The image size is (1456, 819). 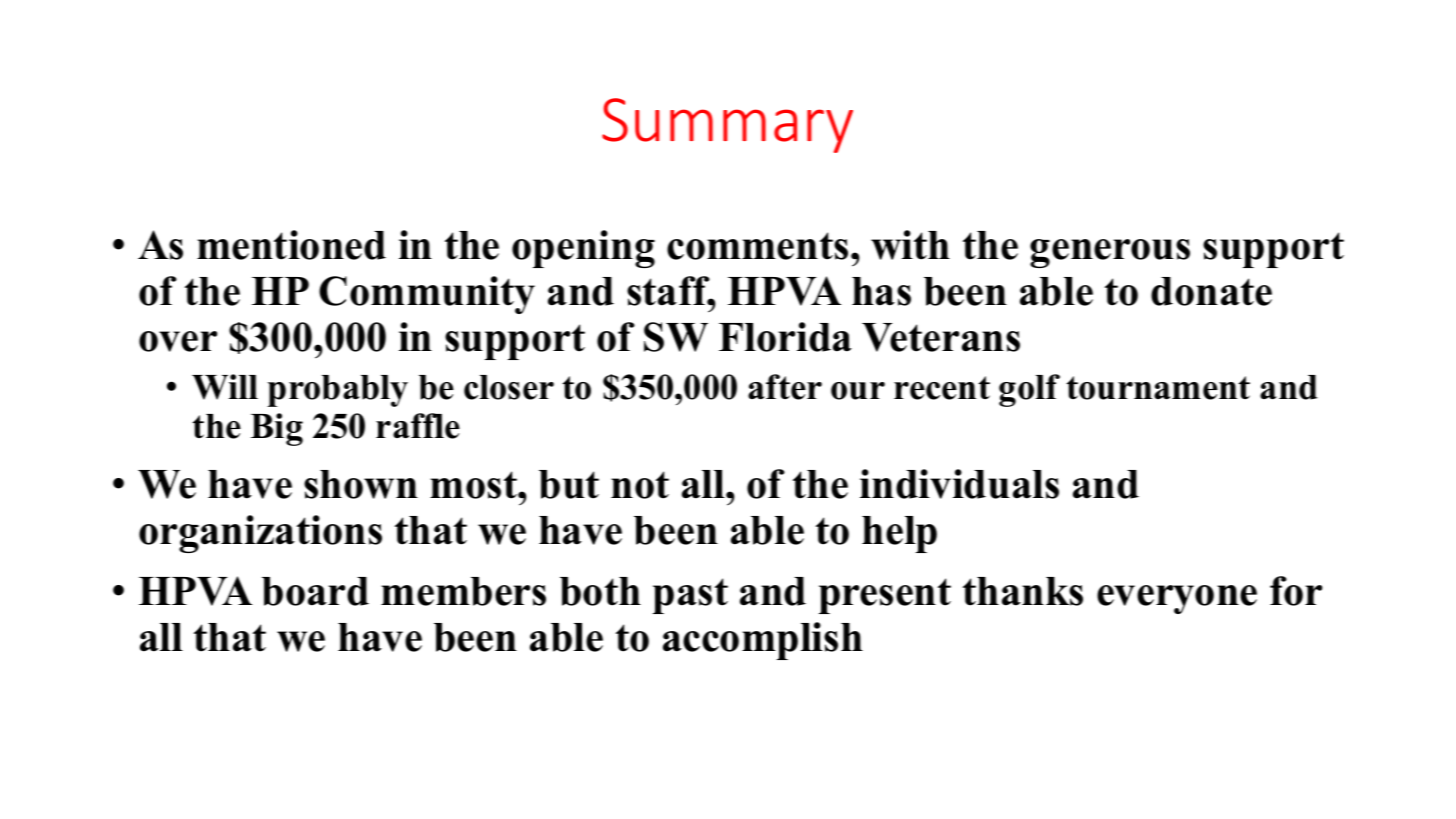 What do you see at coordinates (959, 484) in the image?
I see `individuals` at bounding box center [959, 484].
